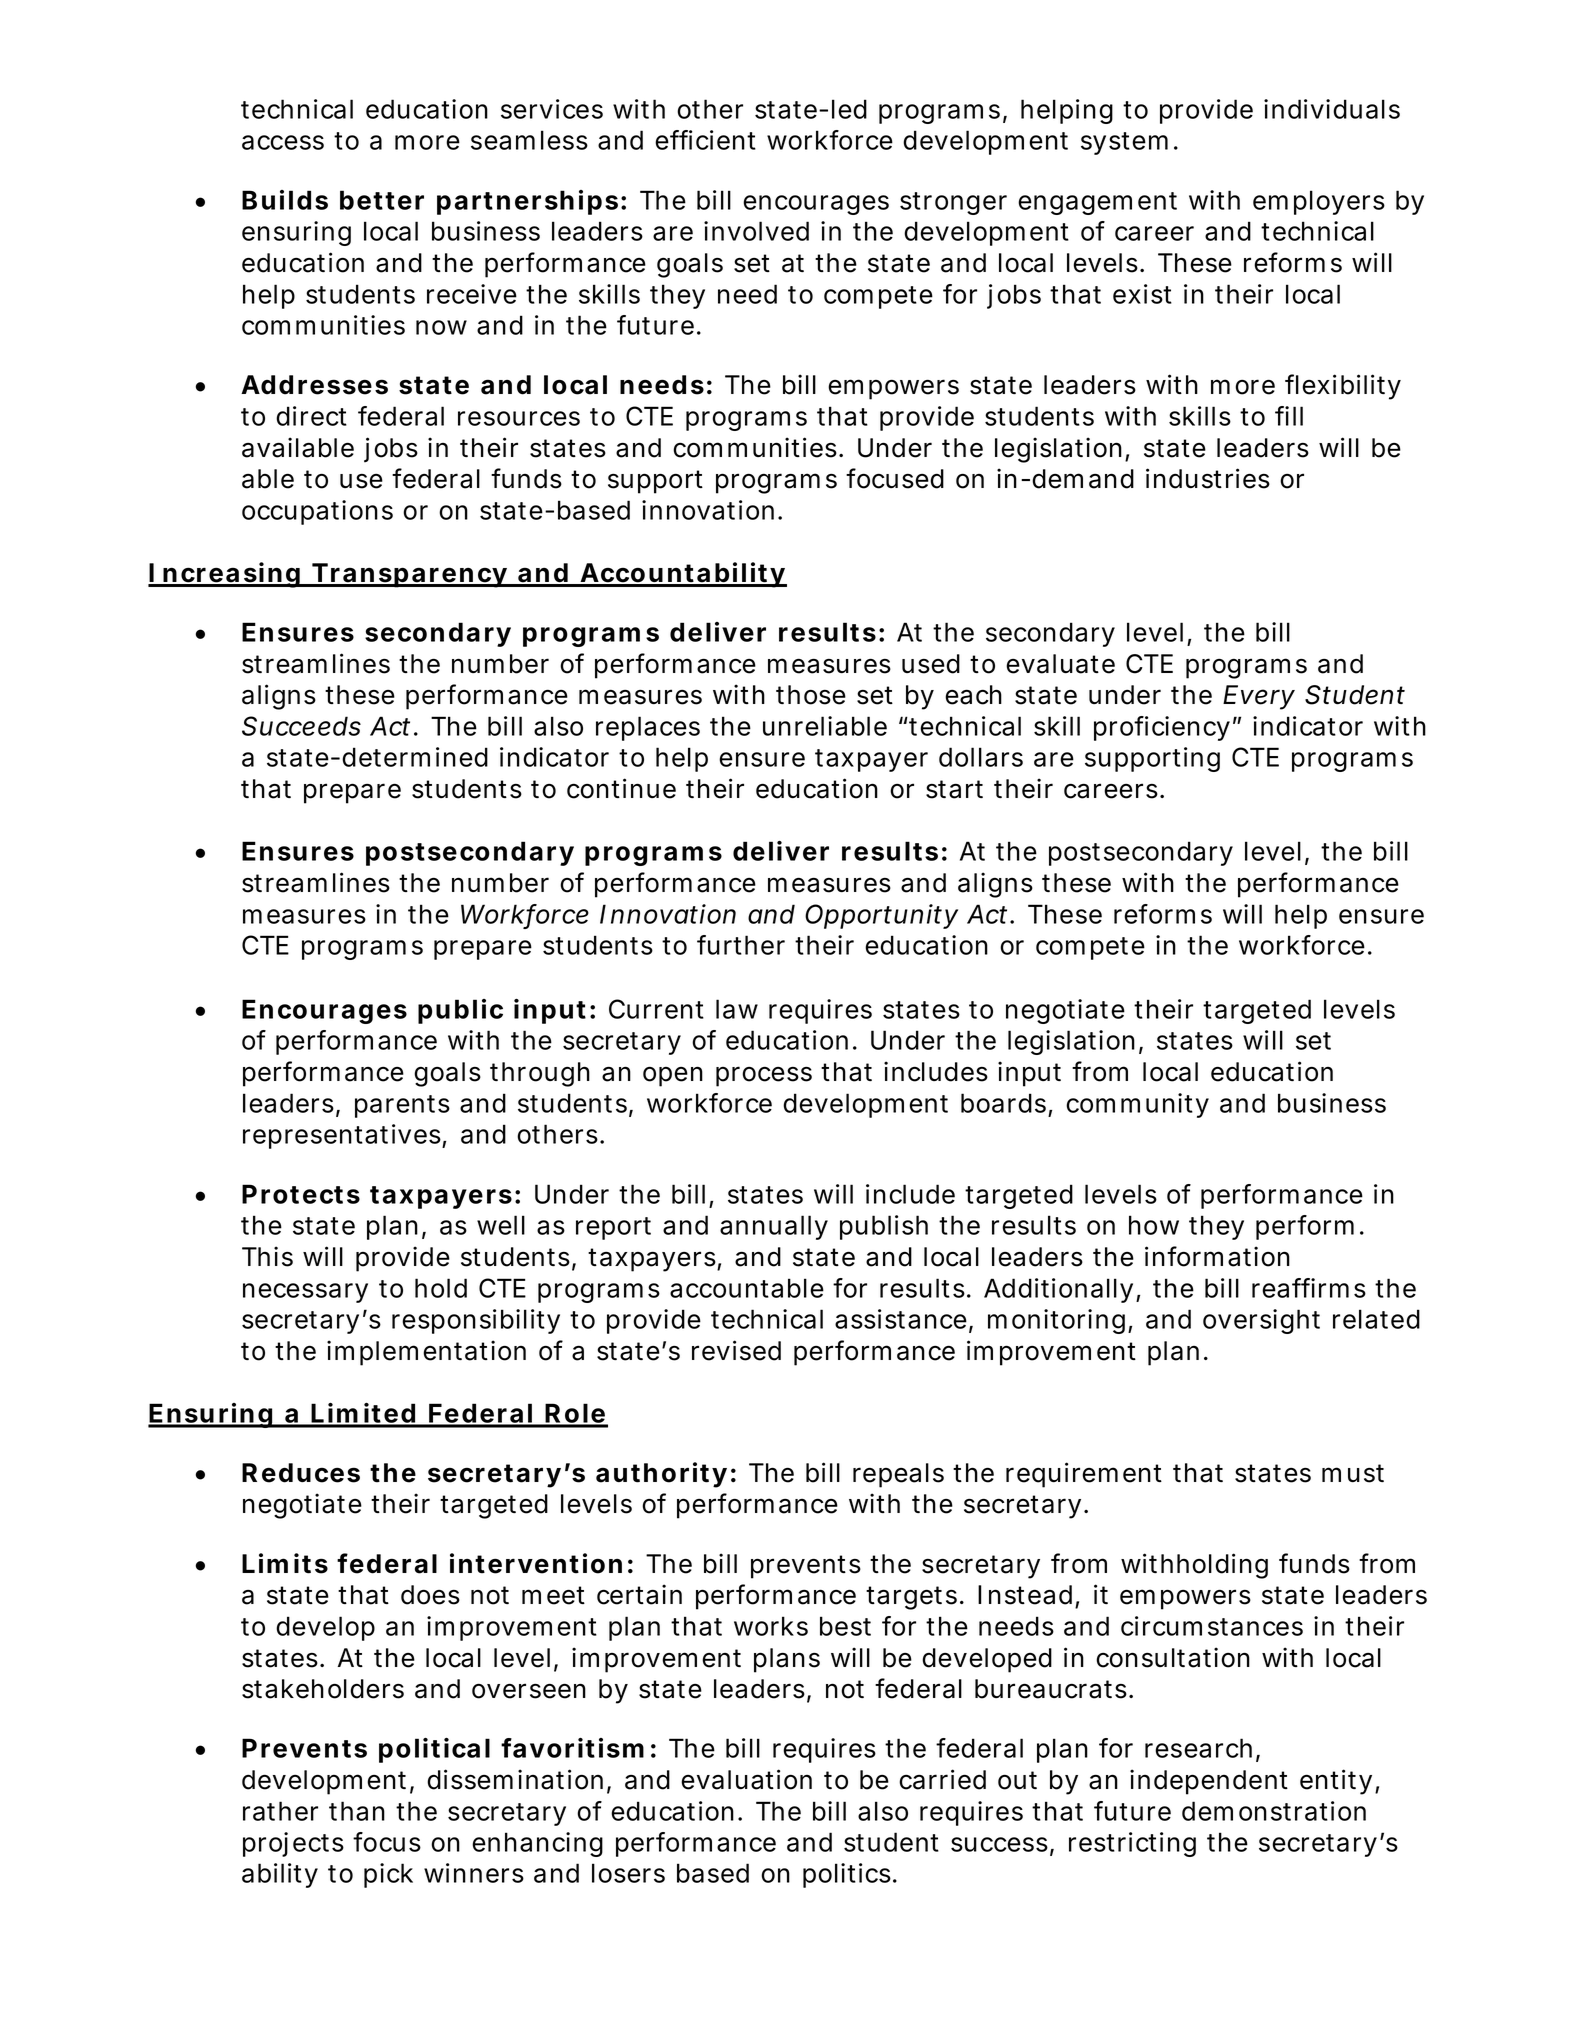  I want to click on evaluation, so click(746, 1779).
